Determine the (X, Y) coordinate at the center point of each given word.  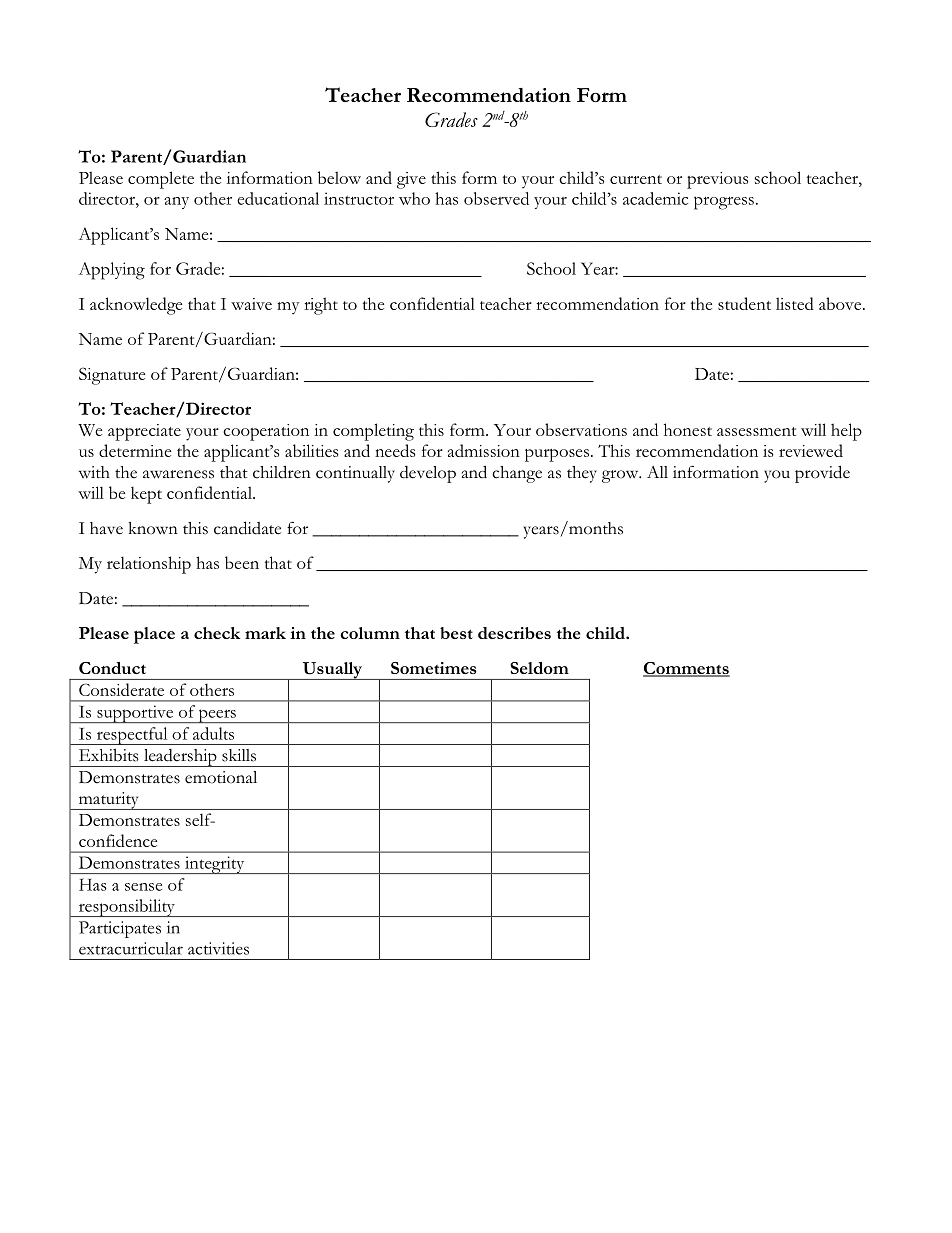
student (744, 303)
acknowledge (136, 306)
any (176, 203)
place (154, 635)
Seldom (539, 668)
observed (496, 198)
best (456, 633)
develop (428, 474)
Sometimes (434, 668)
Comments (686, 669)
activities (218, 948)
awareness (178, 474)
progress (724, 203)
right (321, 306)
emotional (221, 777)
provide (822, 474)
